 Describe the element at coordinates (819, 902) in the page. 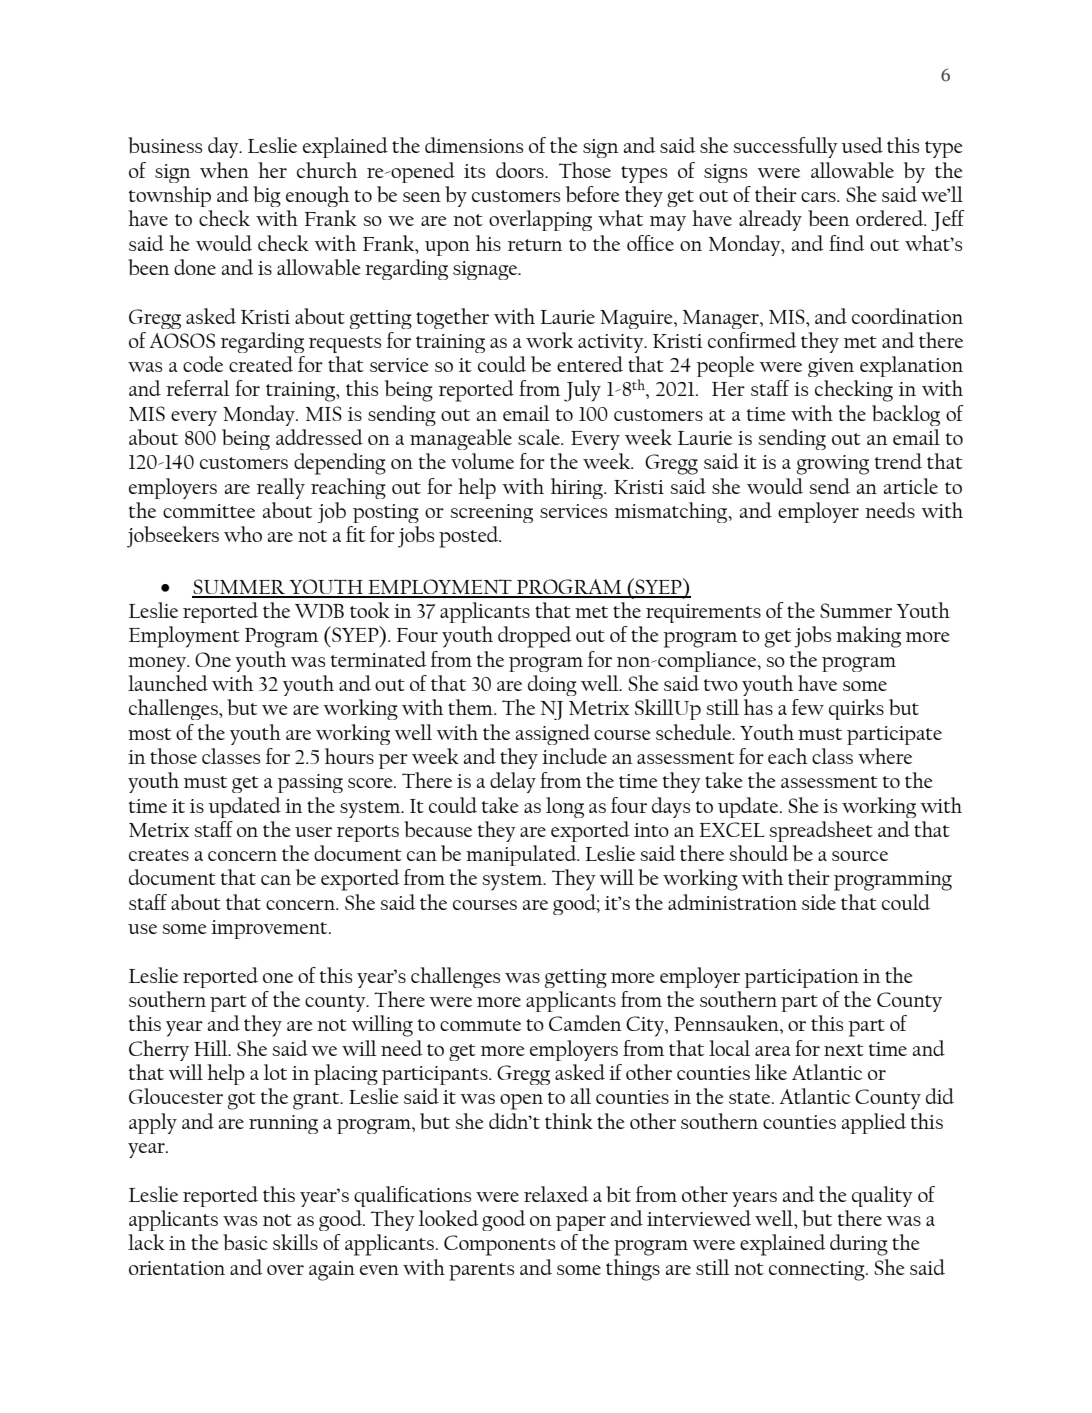

I see `side` at that location.
